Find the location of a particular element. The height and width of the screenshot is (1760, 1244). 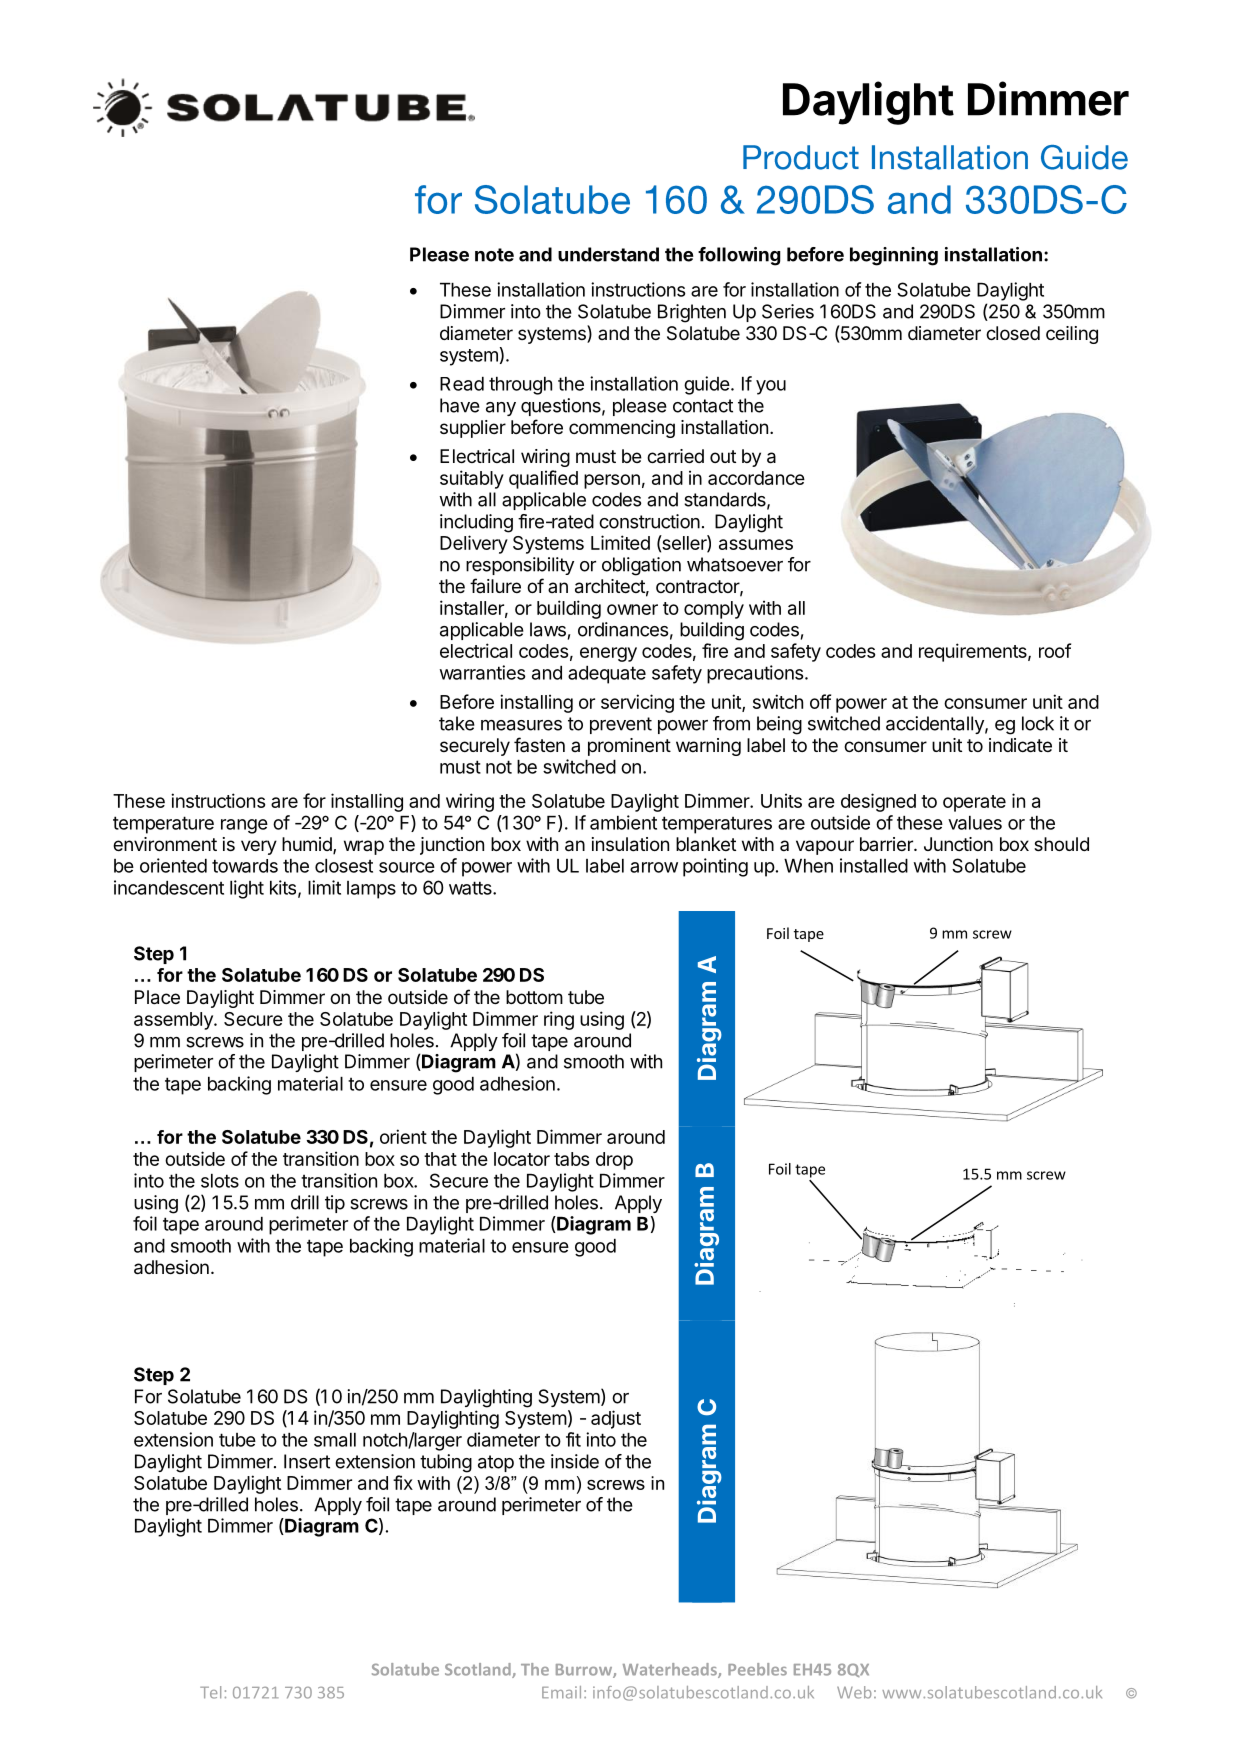

Tel is located at coordinates (210, 1692).
